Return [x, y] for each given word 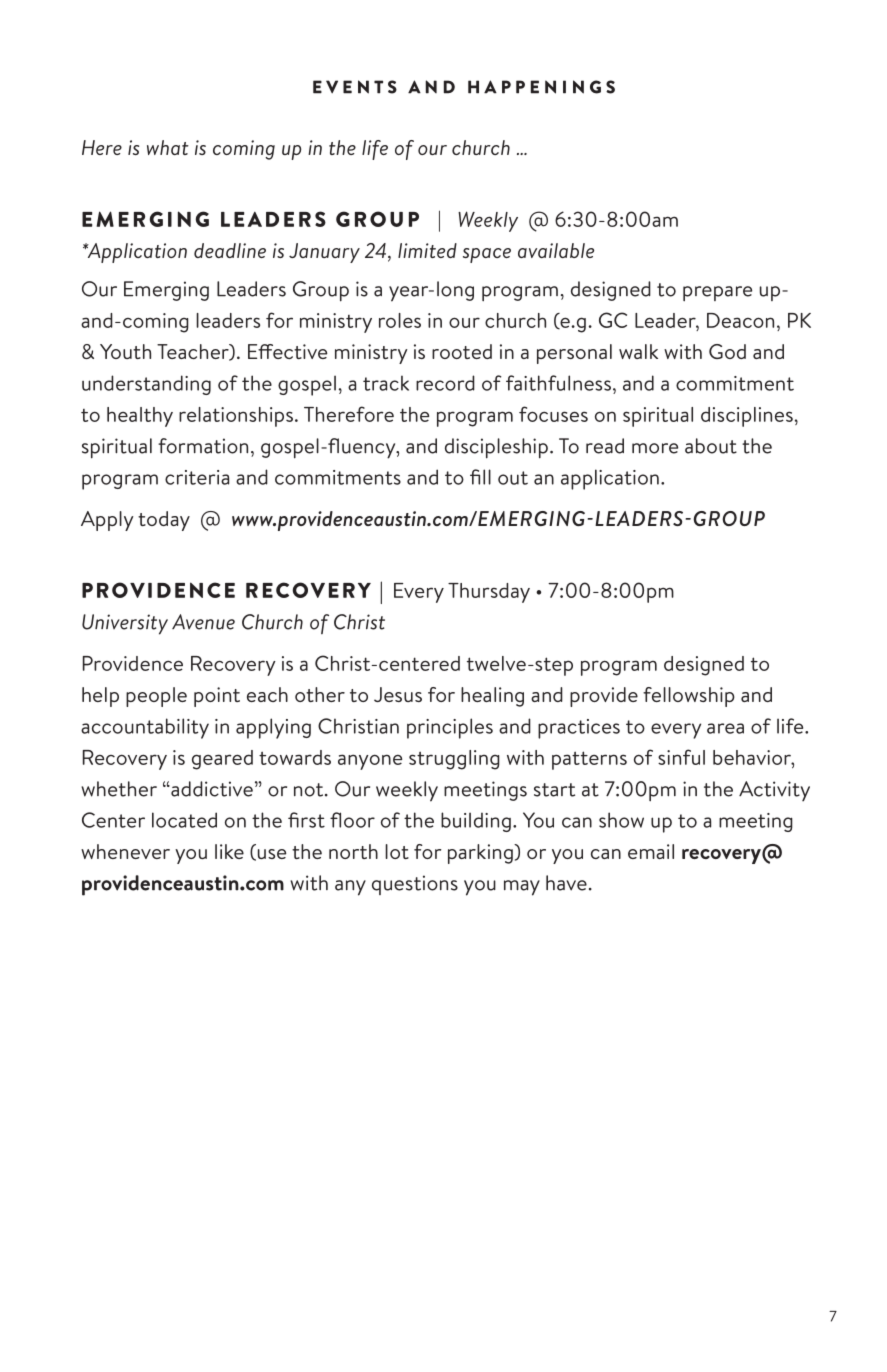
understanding [146, 385]
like [229, 851]
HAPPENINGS [541, 87]
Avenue [203, 622]
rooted [462, 351]
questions [415, 885]
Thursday [489, 593]
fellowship [689, 697]
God [727, 351]
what [168, 147]
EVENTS [355, 87]
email [651, 851]
